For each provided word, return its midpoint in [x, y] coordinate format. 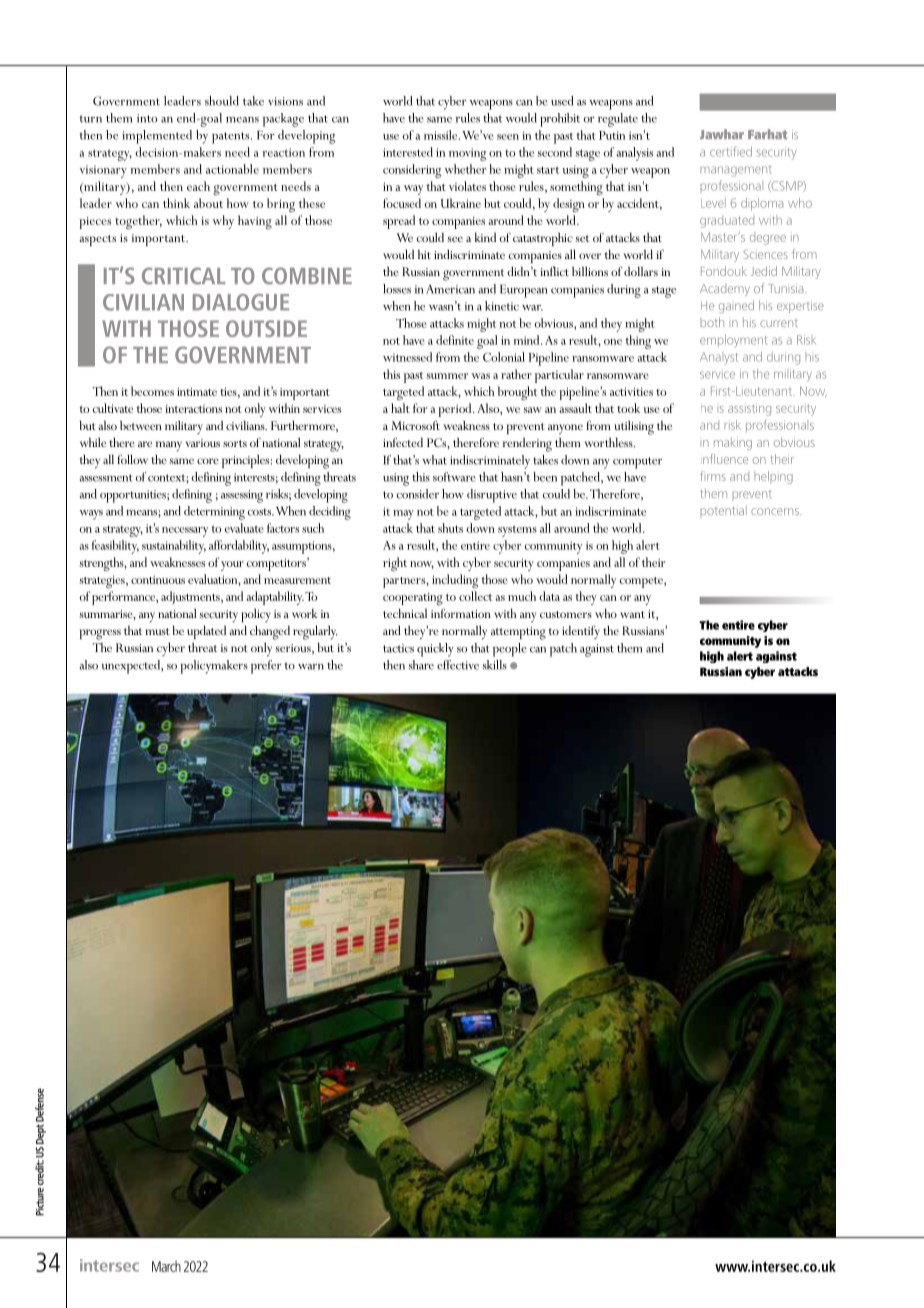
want [632, 614]
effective [458, 665]
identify [581, 632]
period [456, 410]
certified [731, 151]
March [166, 1266]
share [421, 665]
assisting [749, 409]
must [157, 631]
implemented [157, 137]
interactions [193, 409]
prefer [266, 667]
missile [442, 135]
